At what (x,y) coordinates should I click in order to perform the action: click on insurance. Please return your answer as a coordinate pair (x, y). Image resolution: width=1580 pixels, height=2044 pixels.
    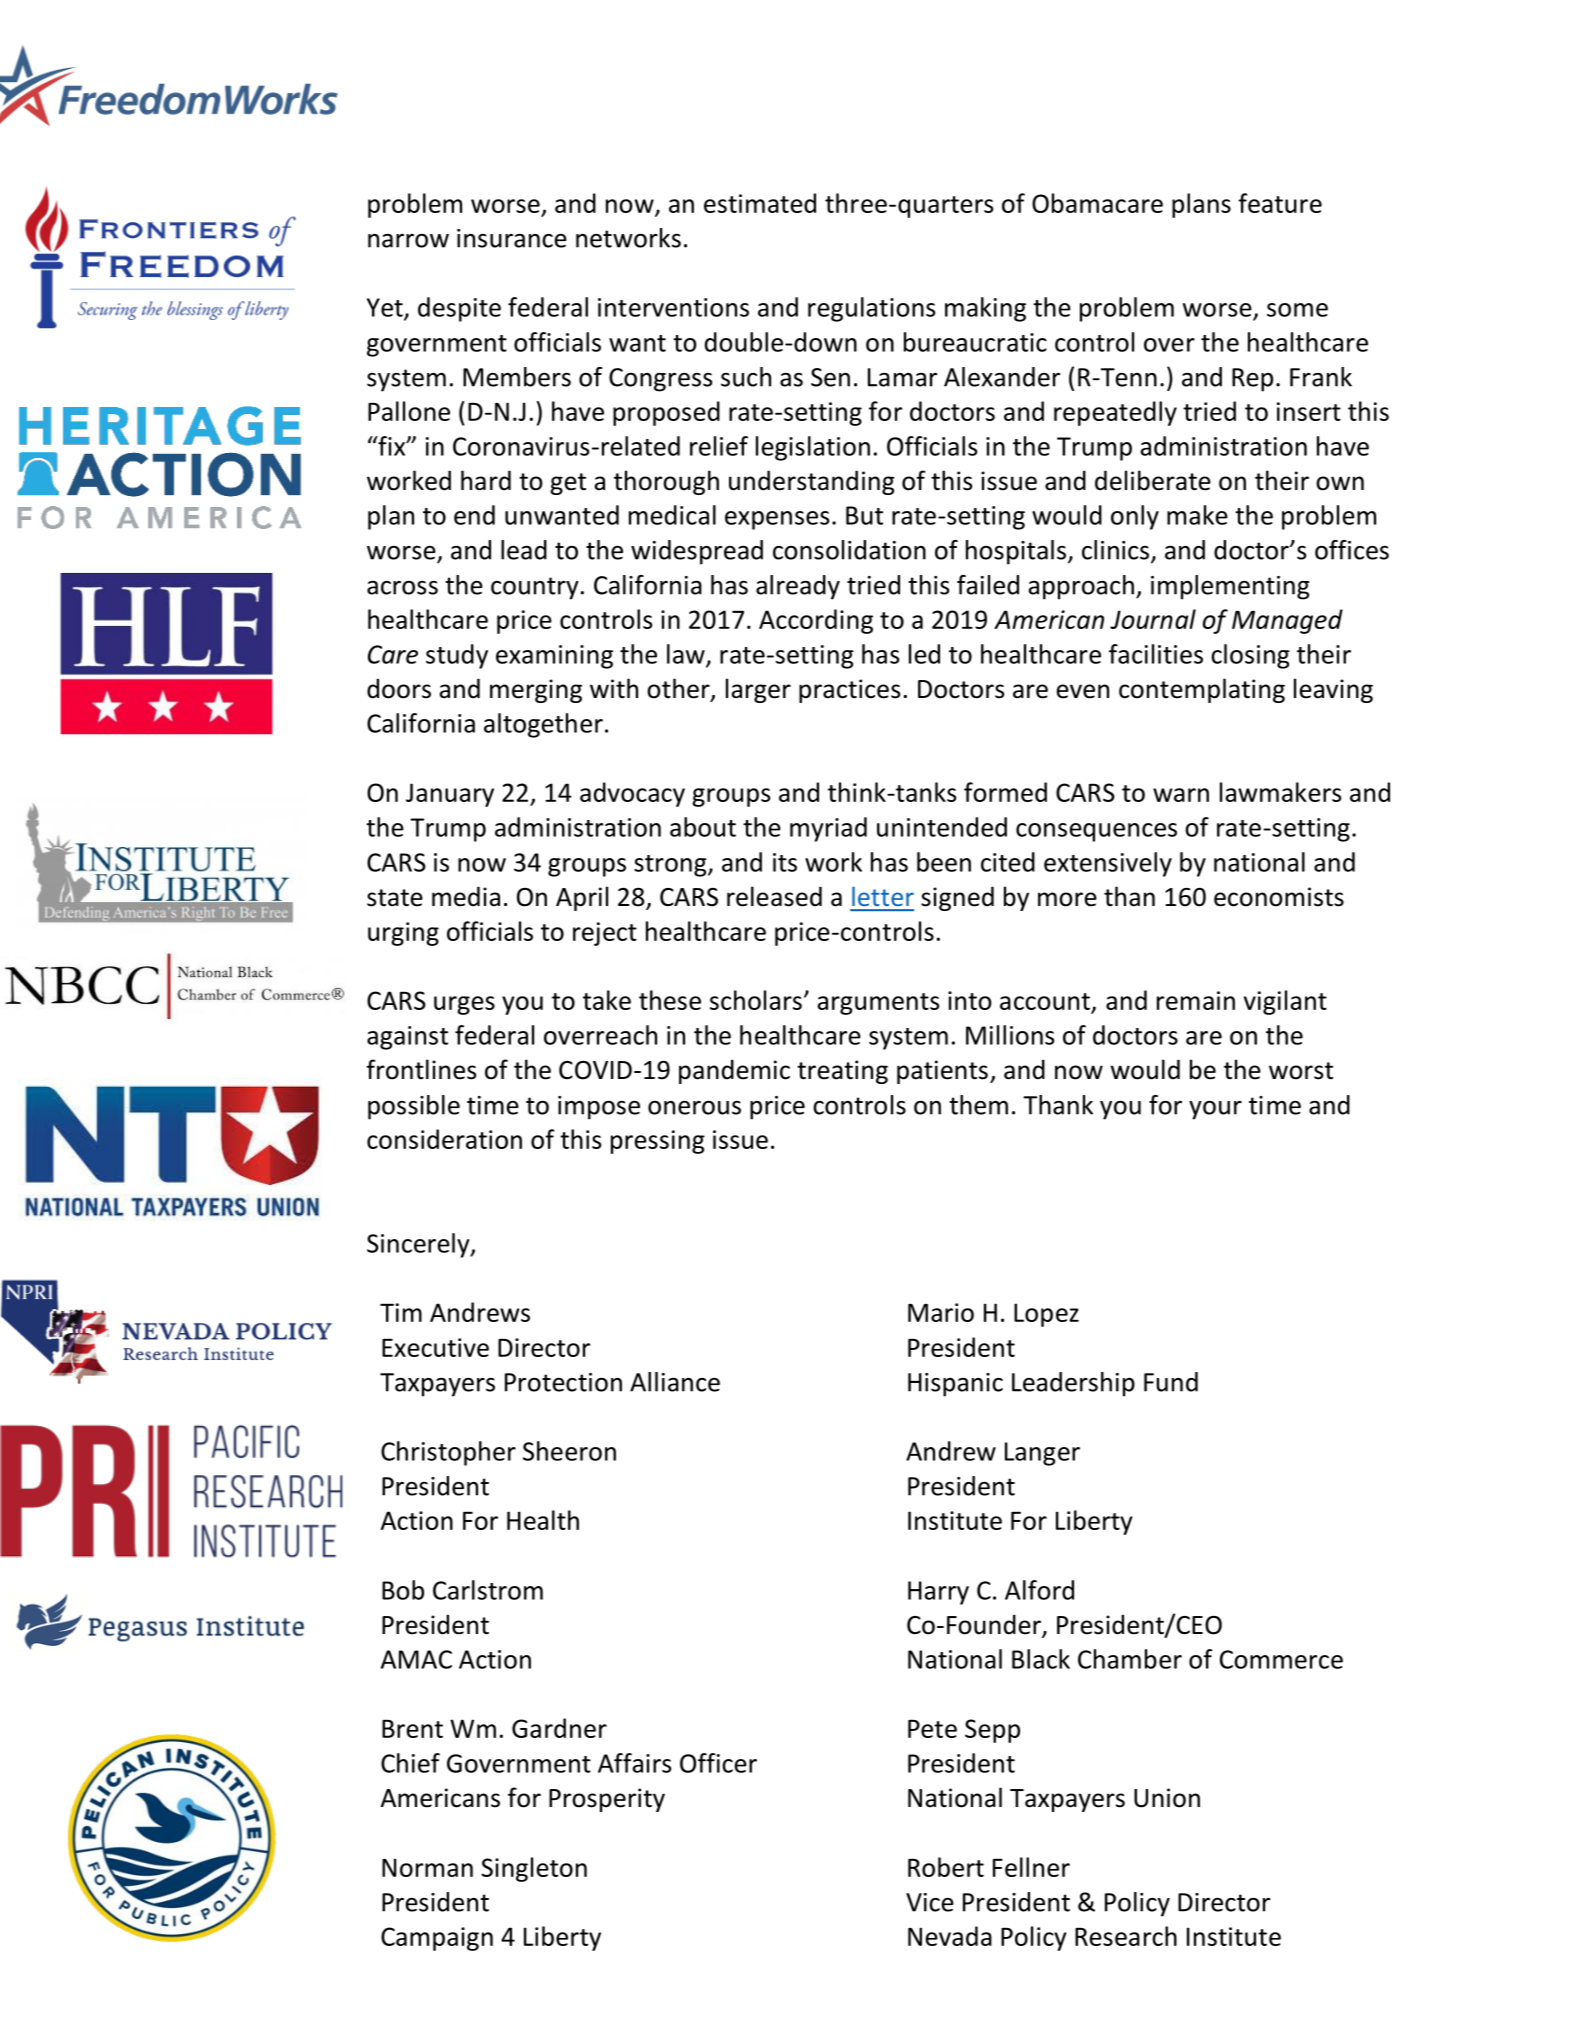
    Looking at the image, I should click on (512, 238).
